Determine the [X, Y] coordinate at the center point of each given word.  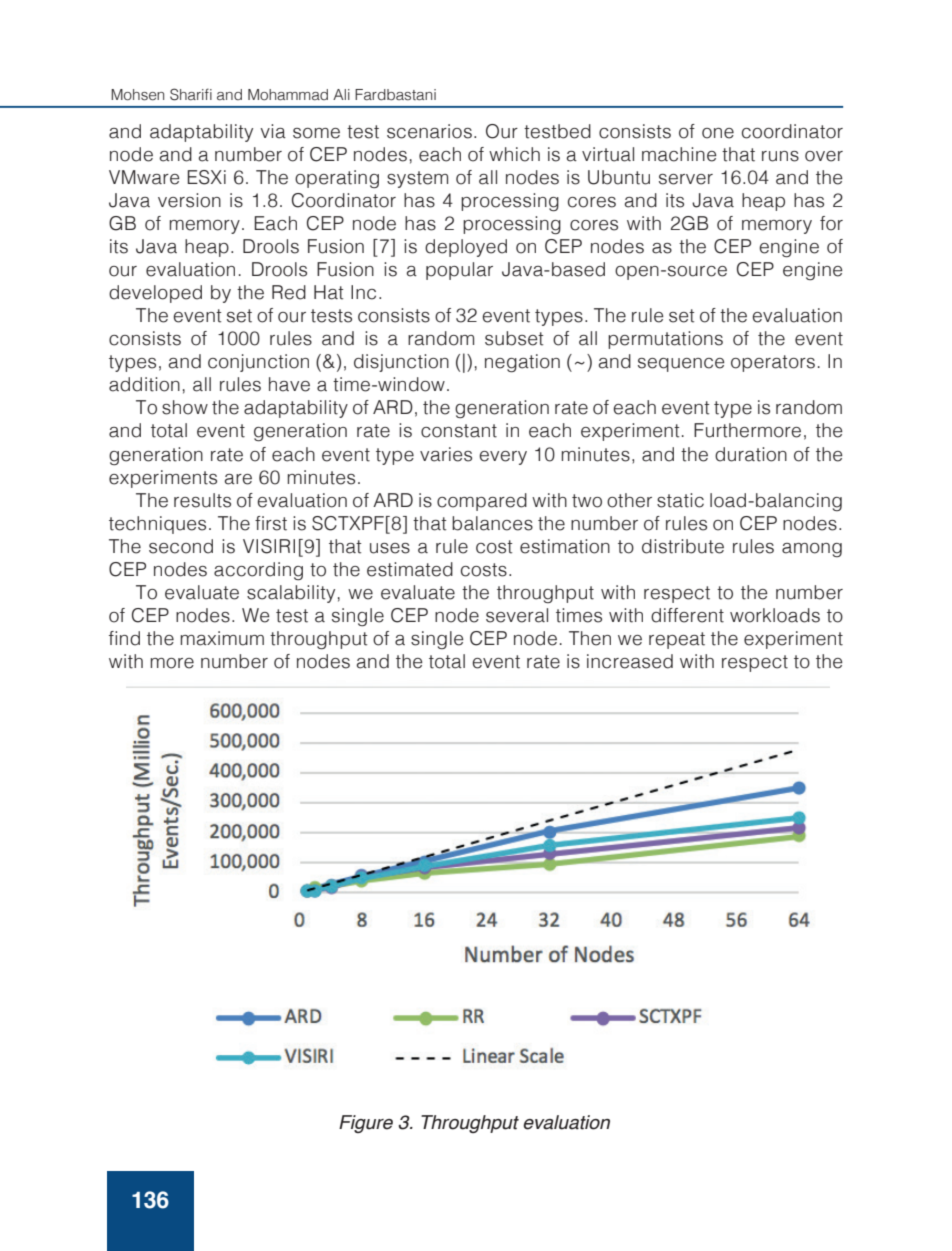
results [202, 500]
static [680, 500]
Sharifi [191, 94]
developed [155, 294]
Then [590, 638]
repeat [677, 640]
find [124, 638]
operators [773, 363]
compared [482, 502]
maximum [222, 638]
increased [630, 661]
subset [514, 338]
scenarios [429, 131]
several [517, 615]
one [718, 133]
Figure [366, 1124]
